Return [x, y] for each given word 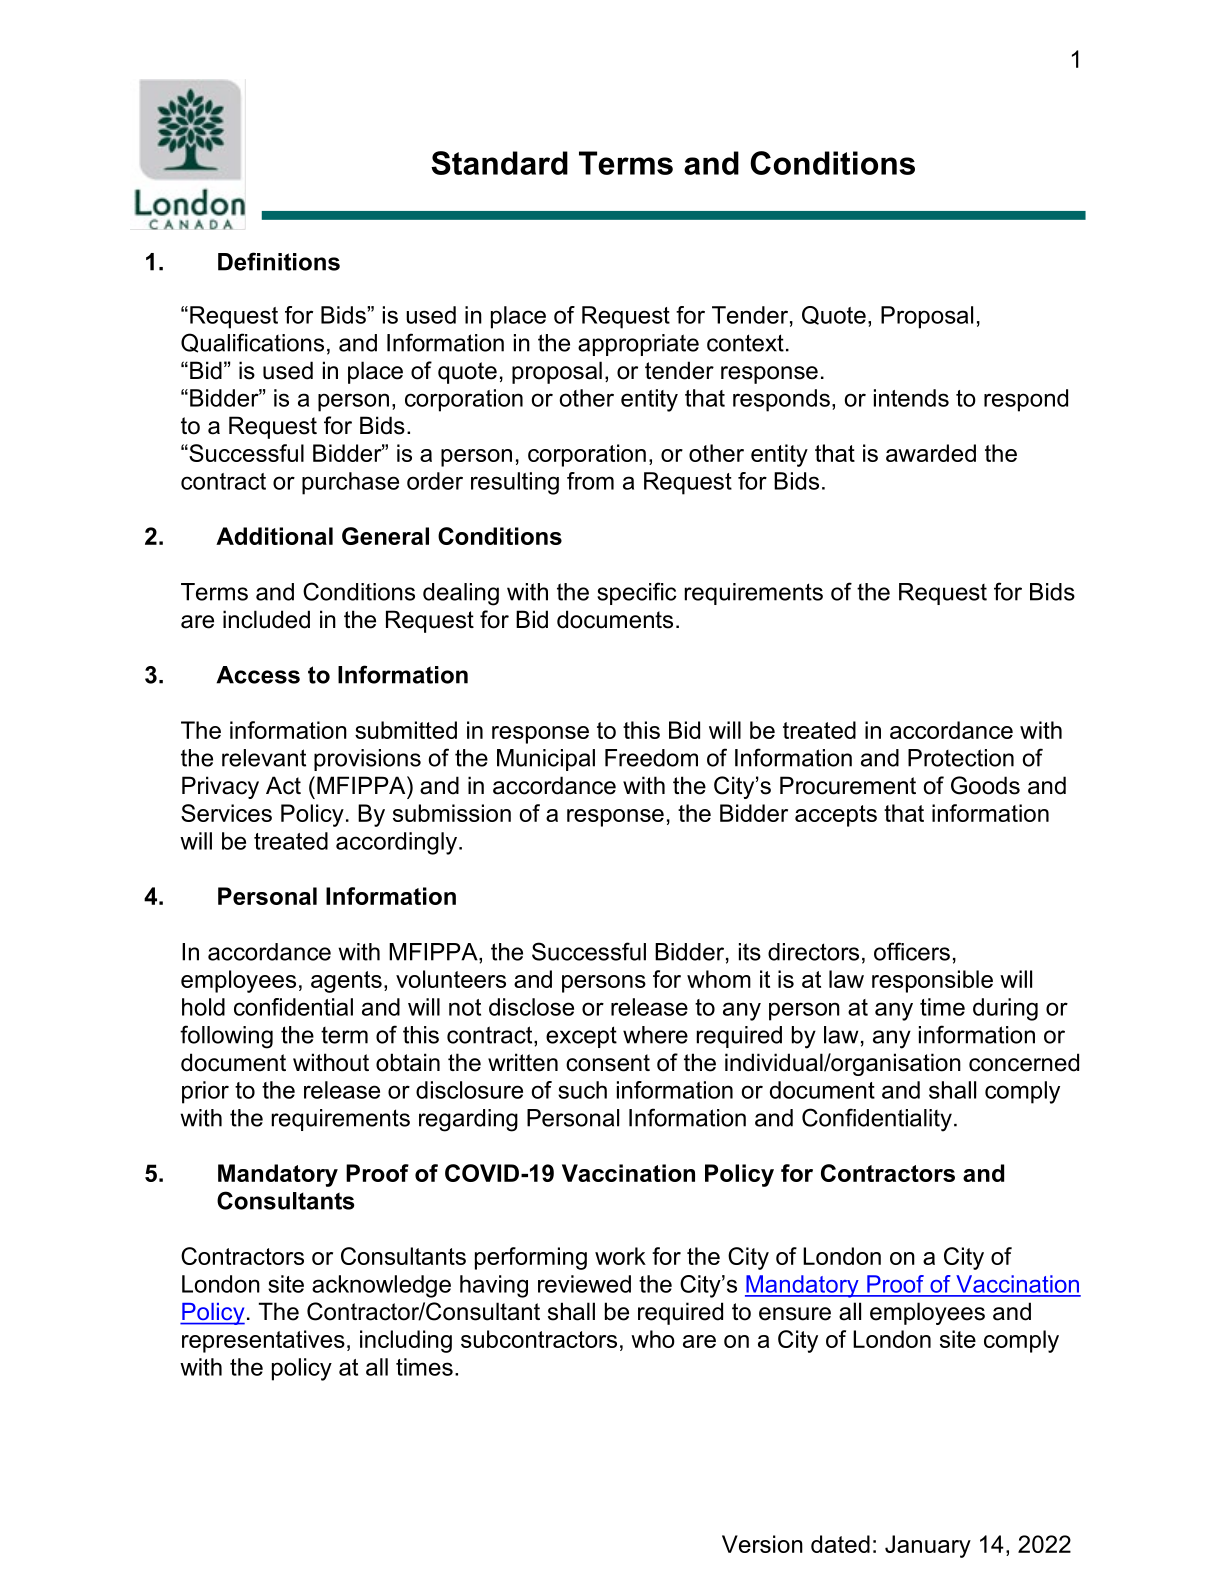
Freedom [651, 758]
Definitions [279, 261]
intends [911, 398]
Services [226, 813]
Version [762, 1544]
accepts [836, 816]
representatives [263, 1341]
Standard [499, 163]
